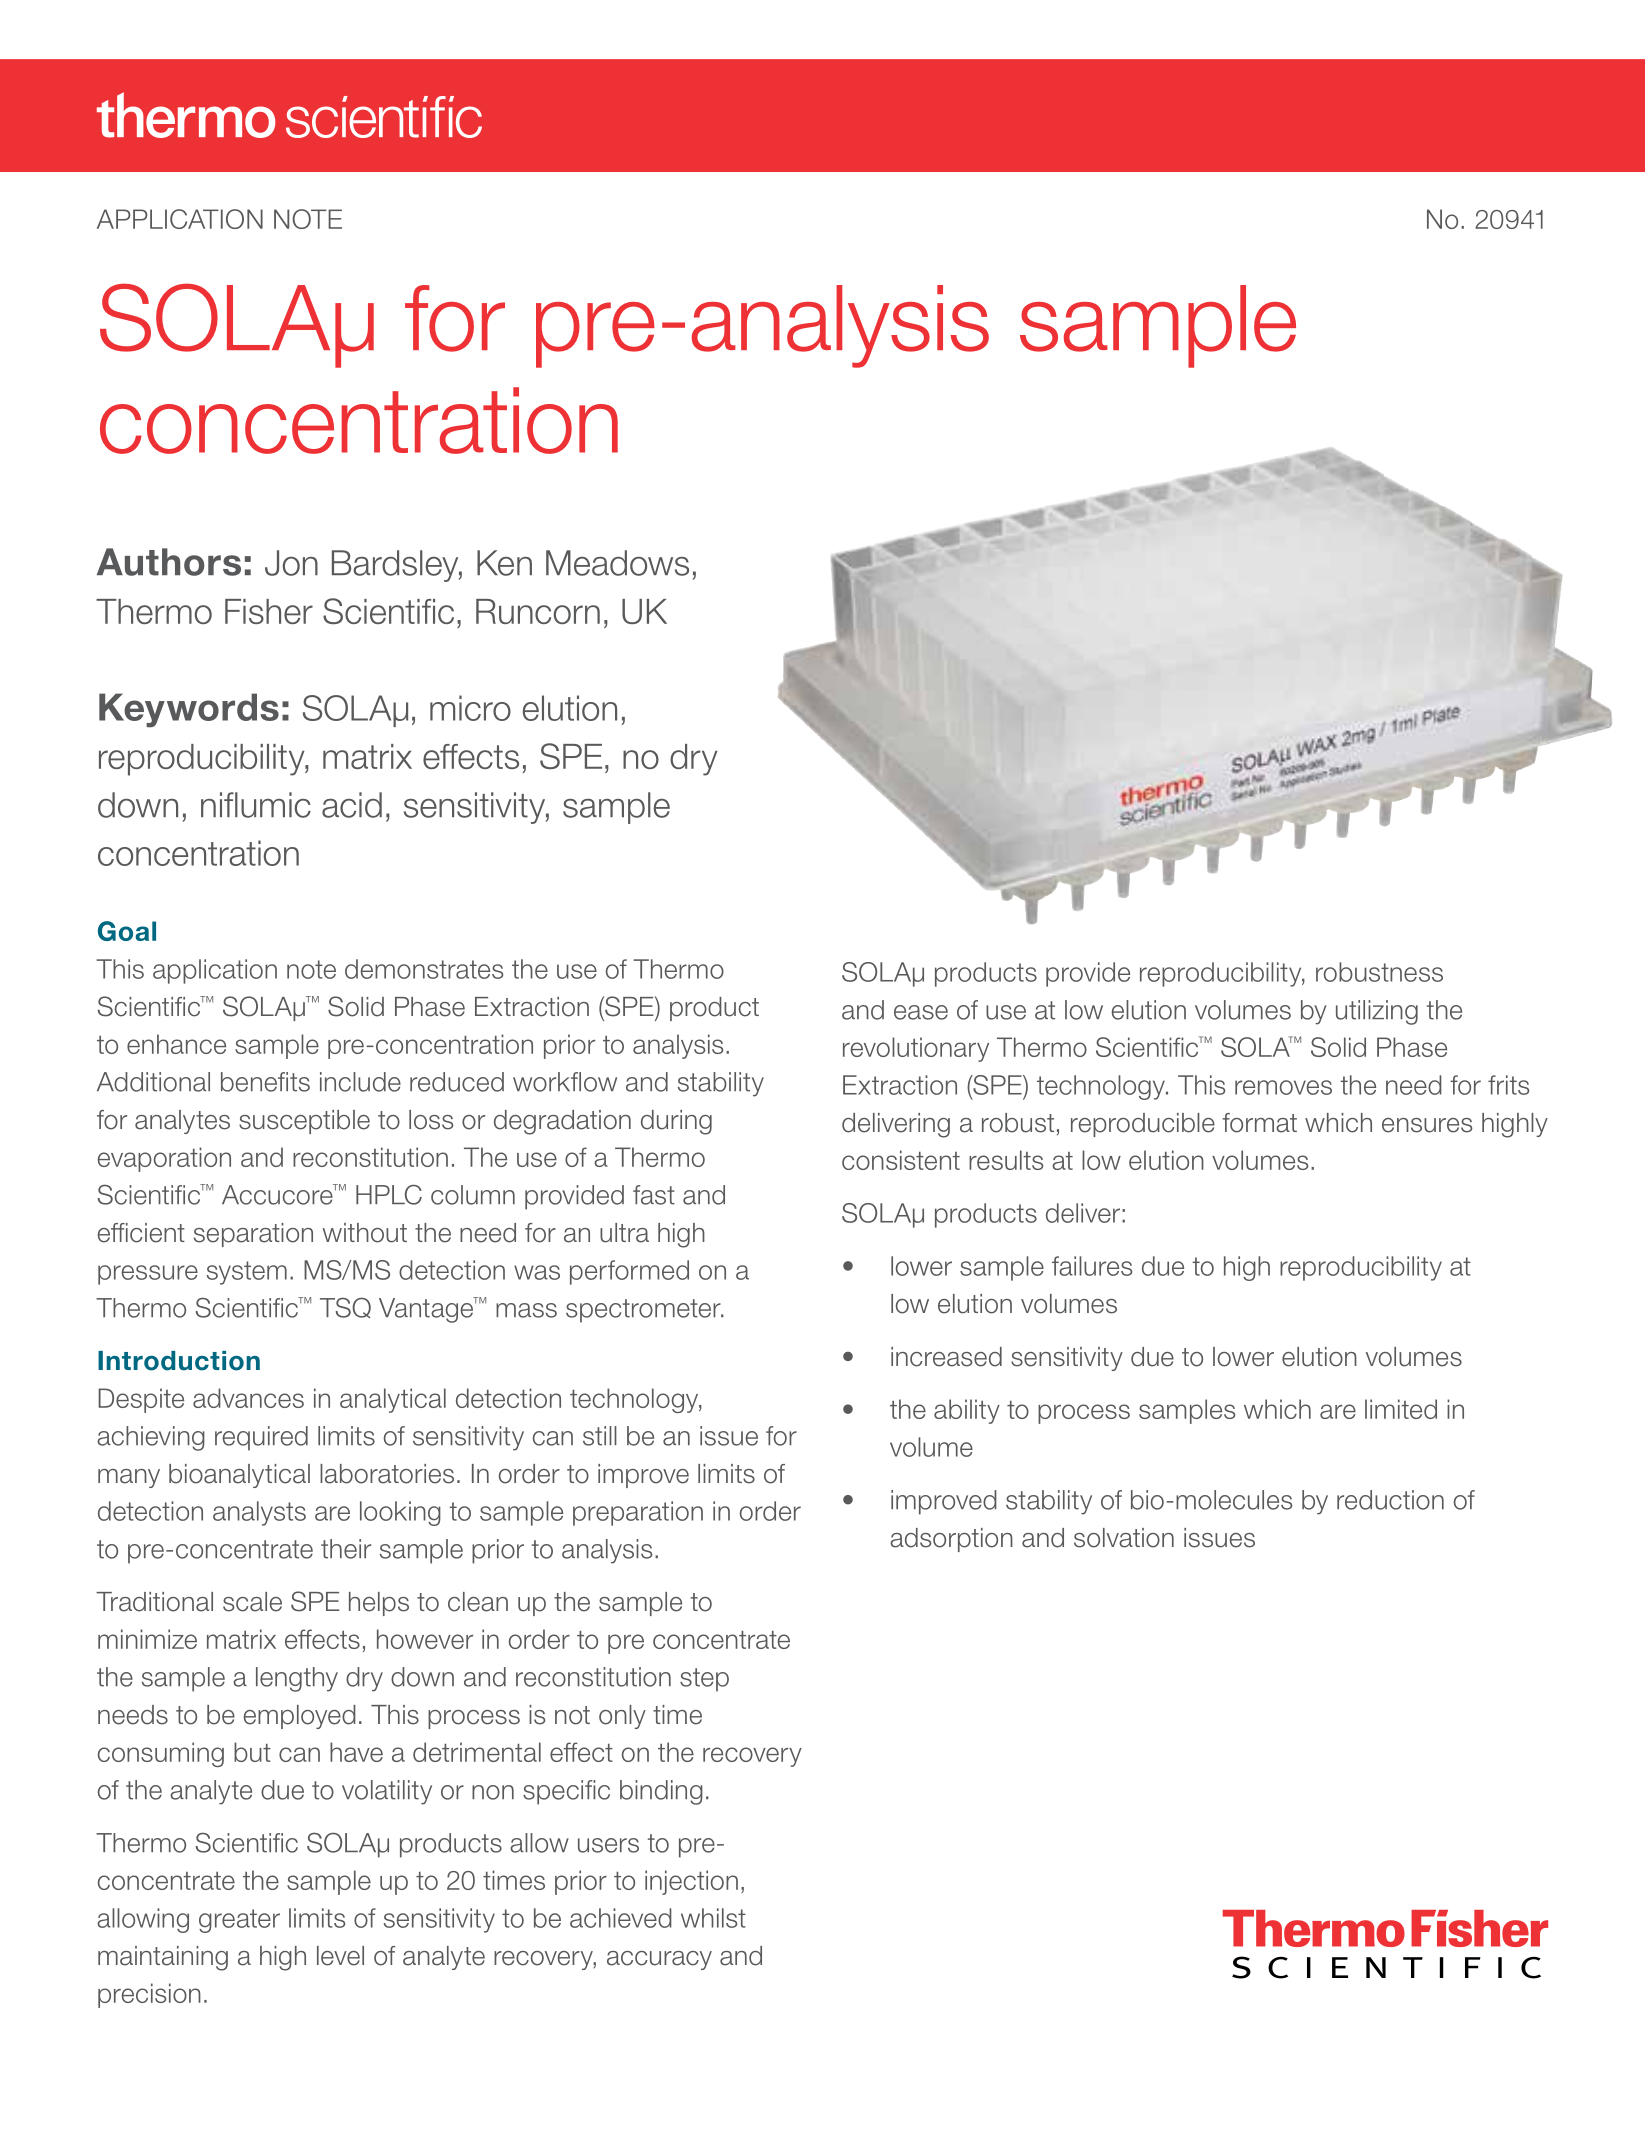 This page has height=2129, width=1645. What do you see at coordinates (269, 611) in the page?
I see `Fisher` at bounding box center [269, 611].
